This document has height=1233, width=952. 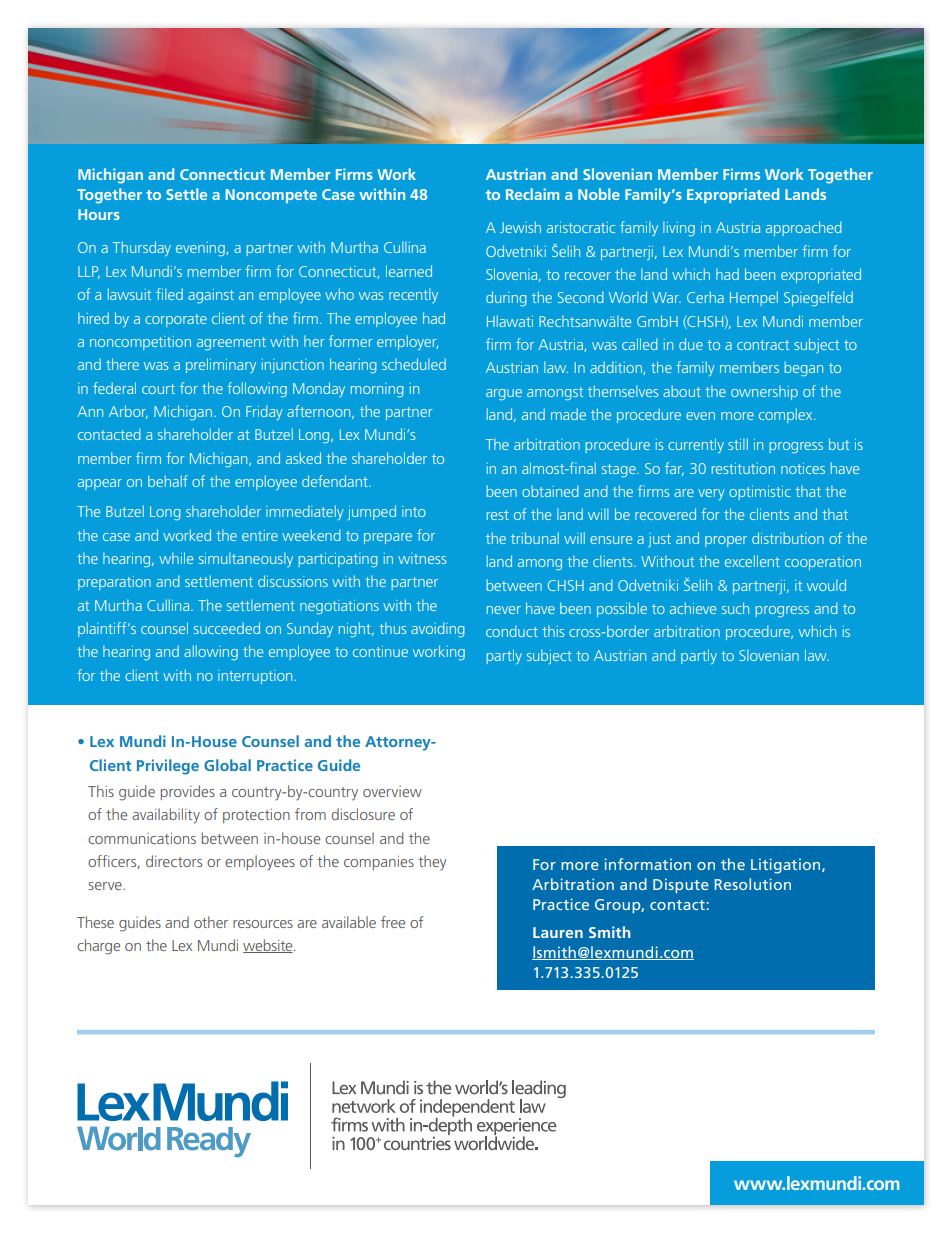 What do you see at coordinates (142, 248) in the document?
I see `Thursday` at bounding box center [142, 248].
